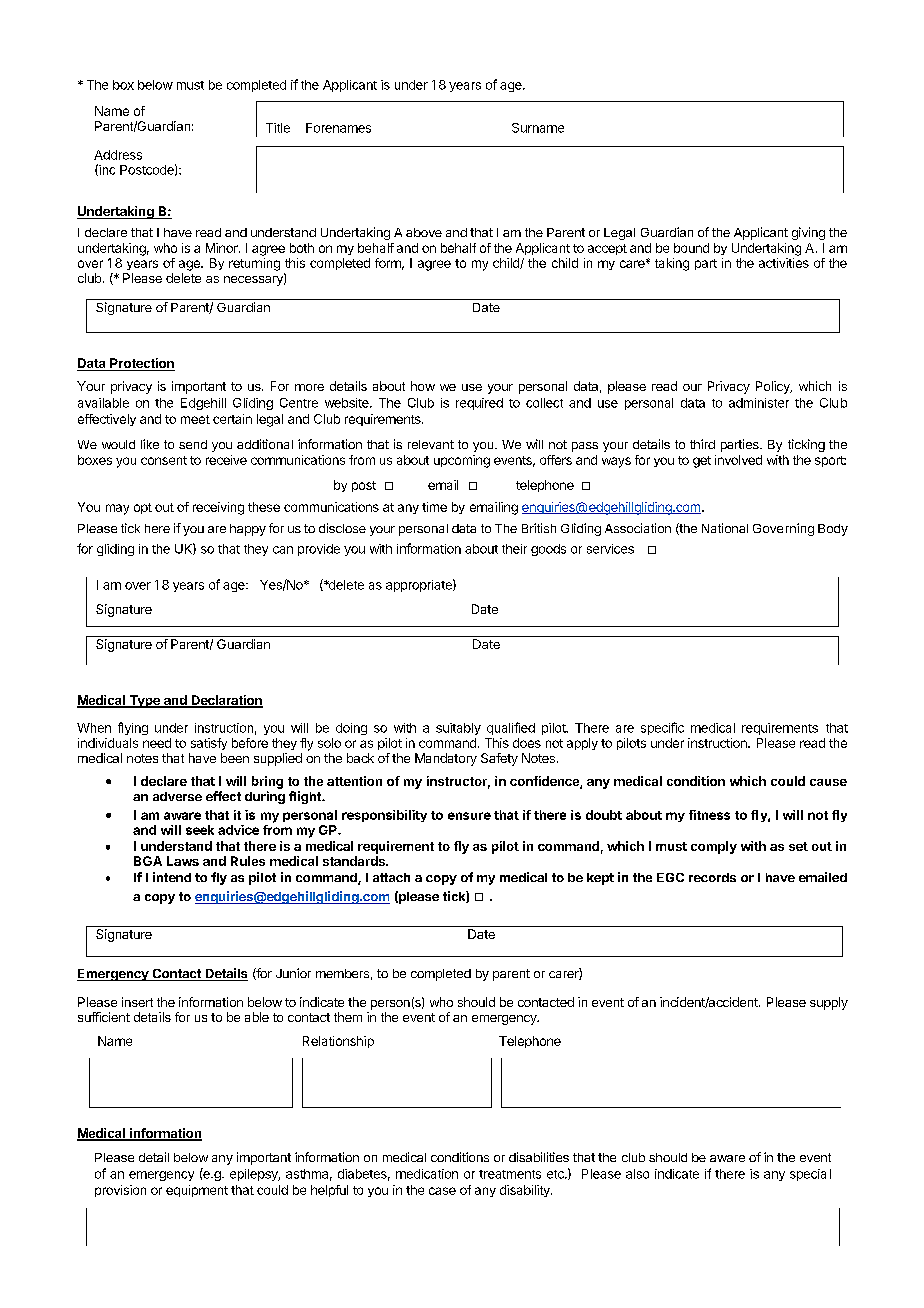 Image resolution: width=924 pixels, height=1308 pixels. I want to click on fitness, so click(709, 815).
